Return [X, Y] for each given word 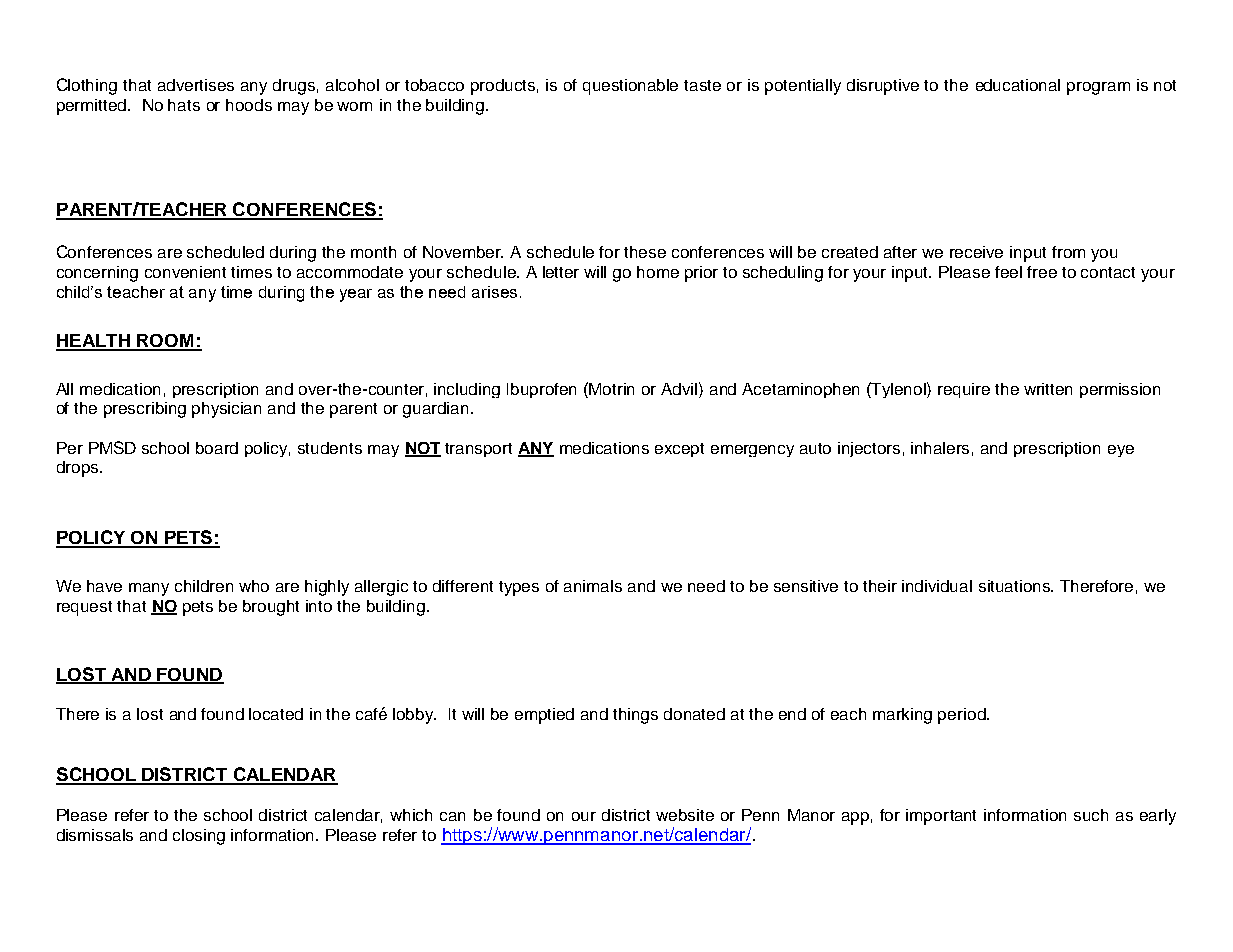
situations [1016, 586]
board [217, 448]
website [685, 815]
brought [271, 608]
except [679, 450]
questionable [630, 87]
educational [1018, 85]
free [1042, 272]
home [658, 272]
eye [1121, 451]
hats [184, 105]
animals [593, 586]
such [1091, 815]
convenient [185, 272]
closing [199, 837]
